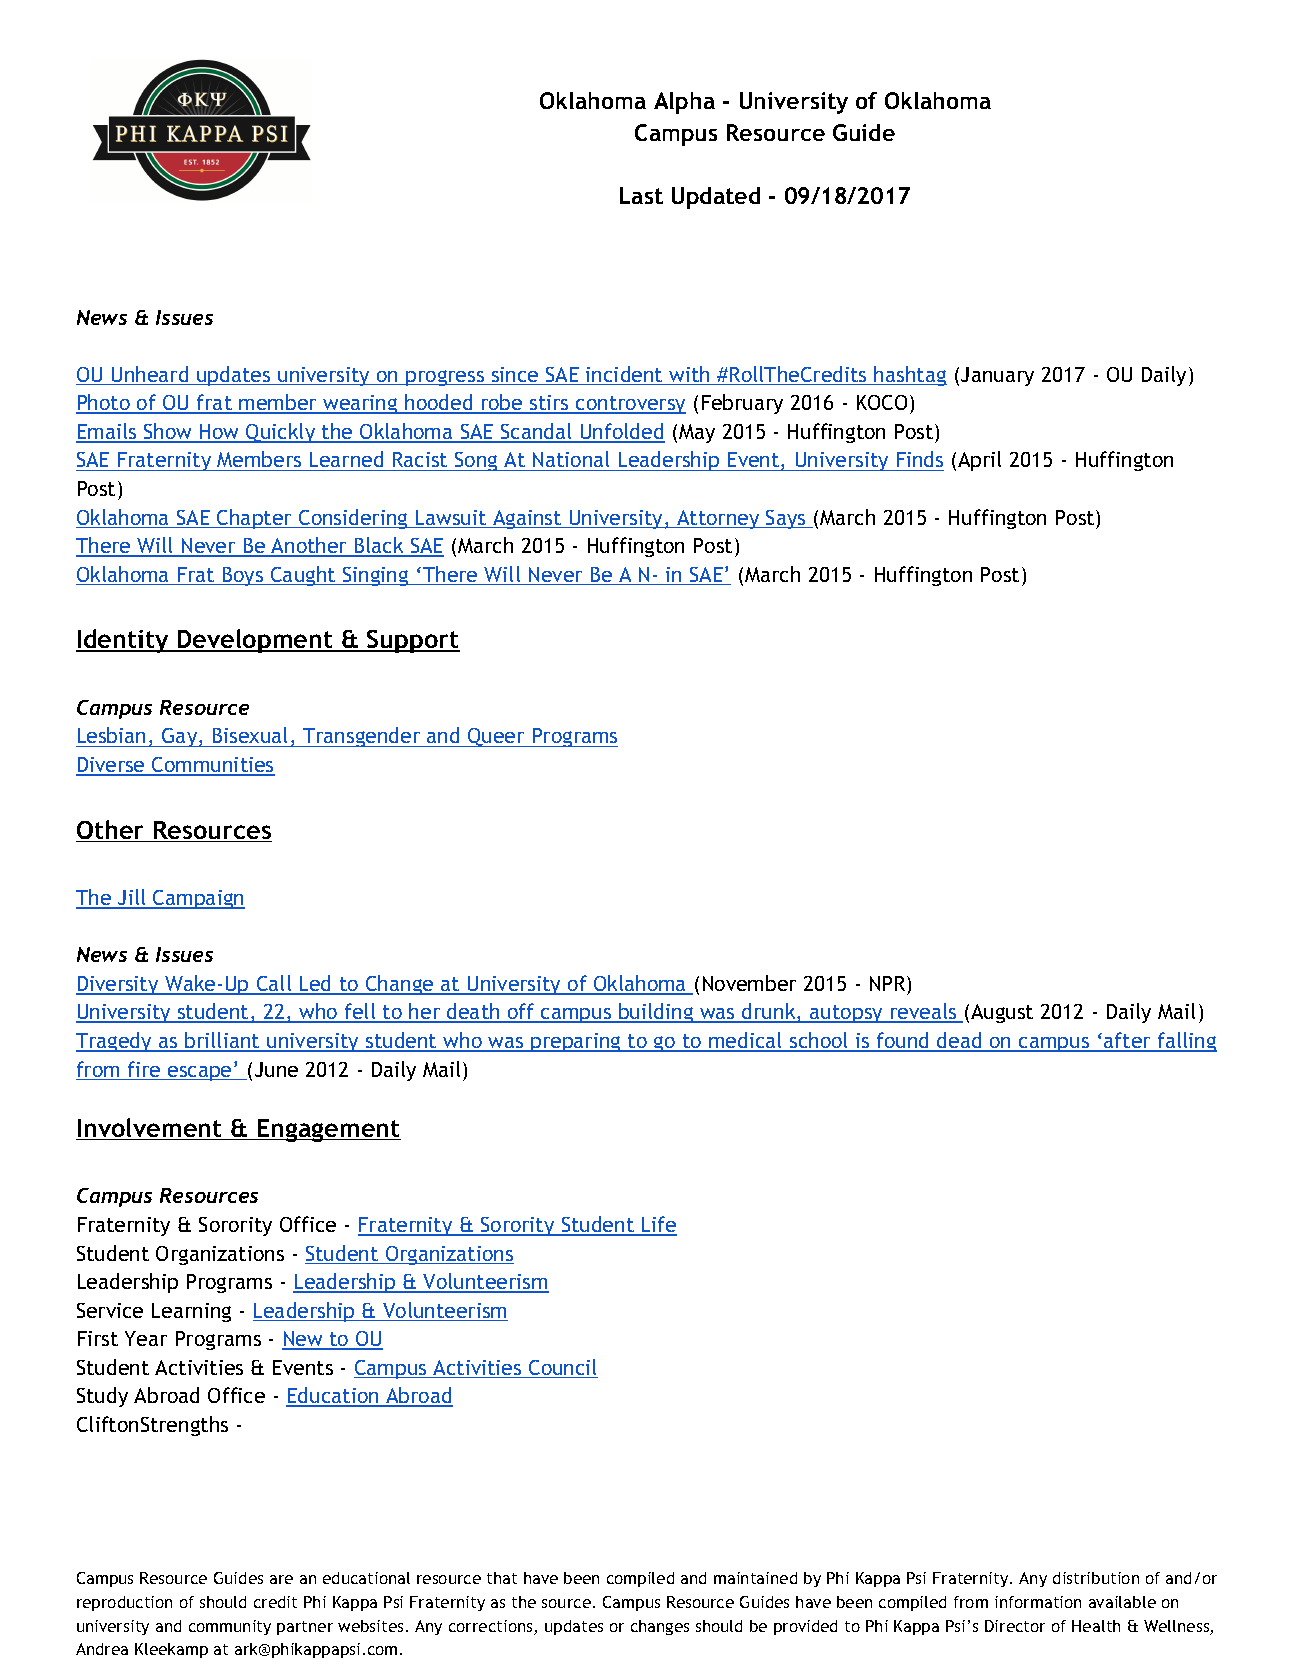 This image has width=1295, height=1675. Describe the element at coordinates (1038, 1602) in the image. I see `information` at that location.
